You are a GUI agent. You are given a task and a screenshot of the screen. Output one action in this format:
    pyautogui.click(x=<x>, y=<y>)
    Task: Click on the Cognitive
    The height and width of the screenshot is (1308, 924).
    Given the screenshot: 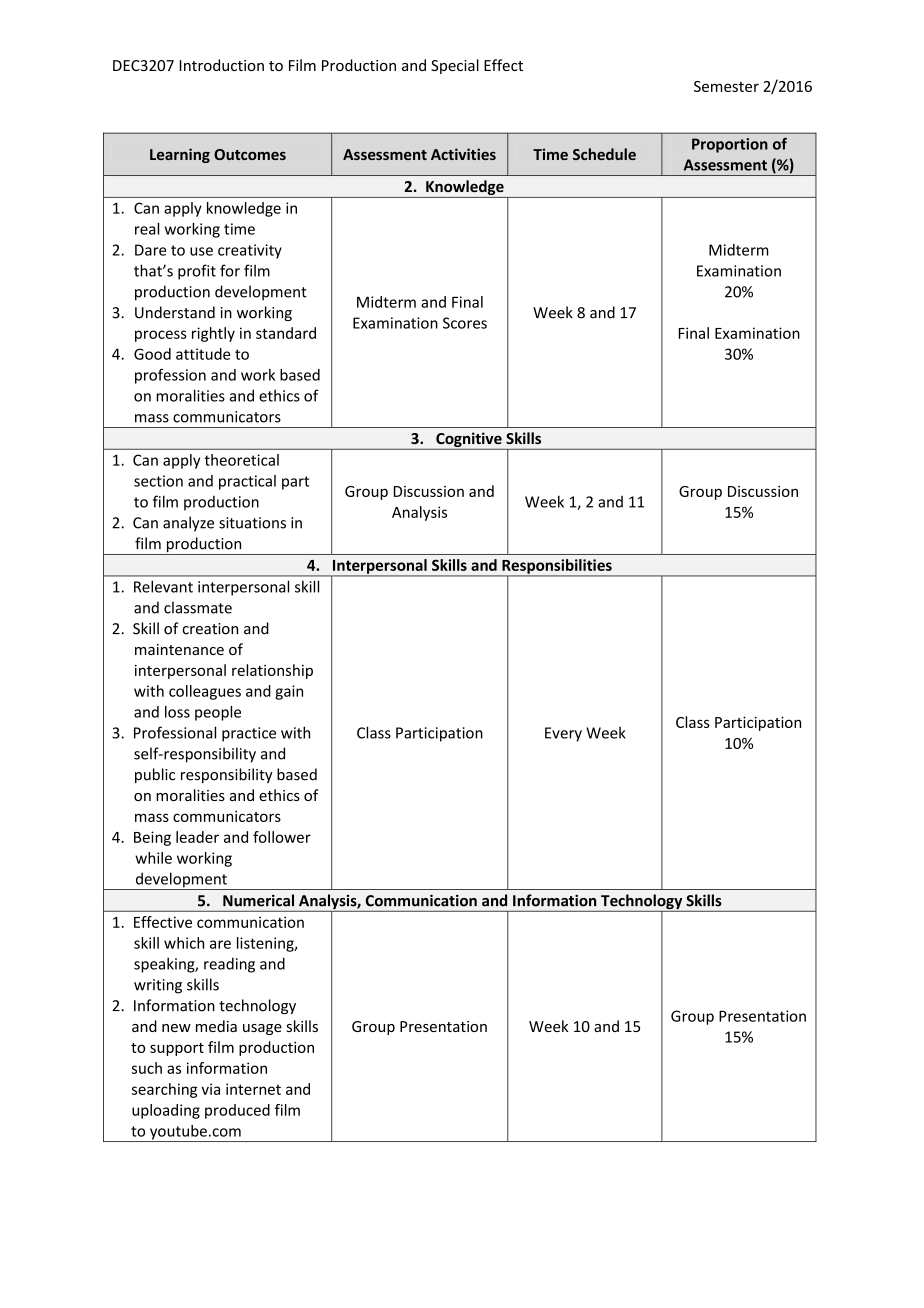 What is the action you would take?
    pyautogui.click(x=469, y=439)
